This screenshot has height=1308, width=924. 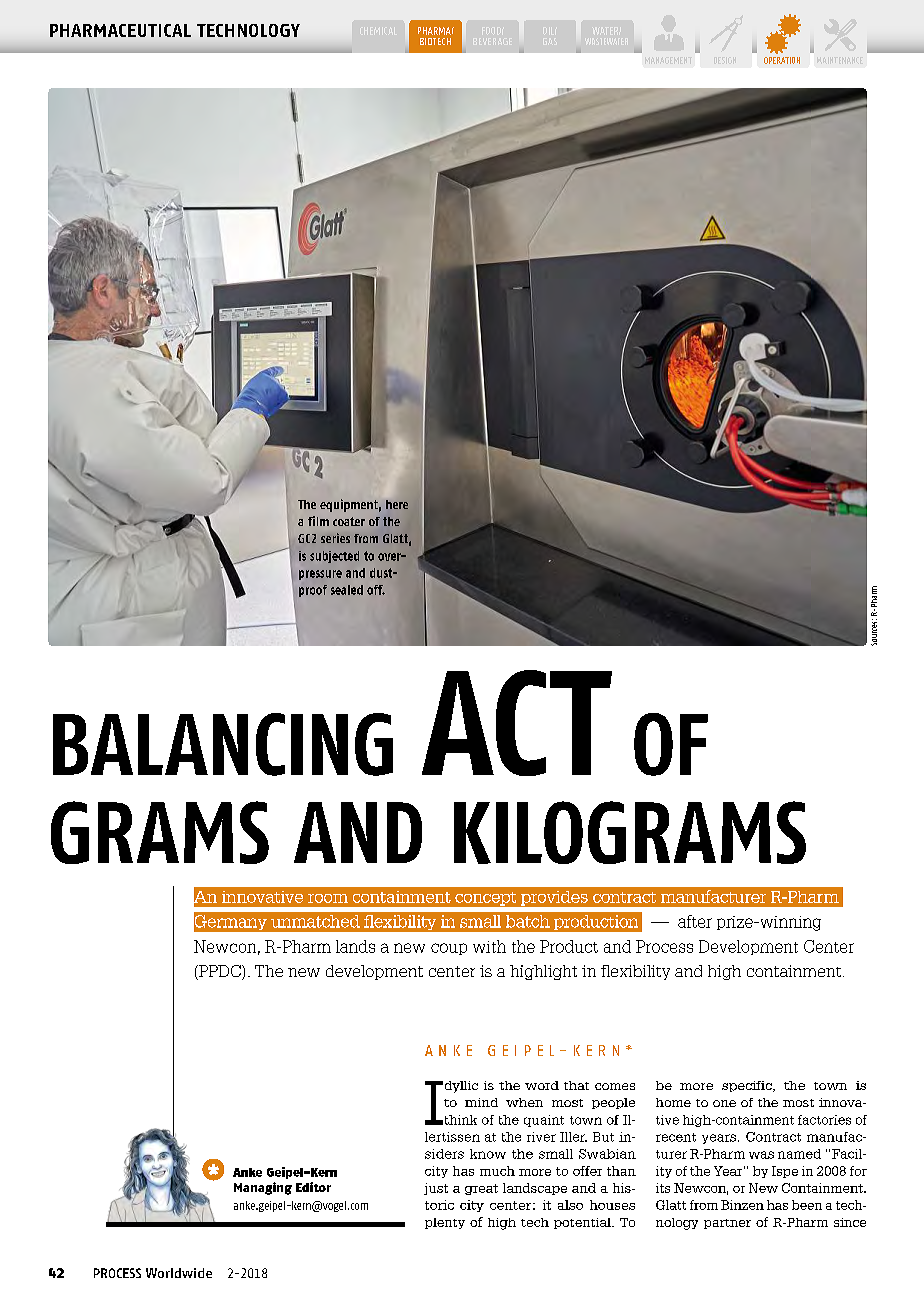 What do you see at coordinates (334, 557) in the screenshot?
I see `subjected` at bounding box center [334, 557].
